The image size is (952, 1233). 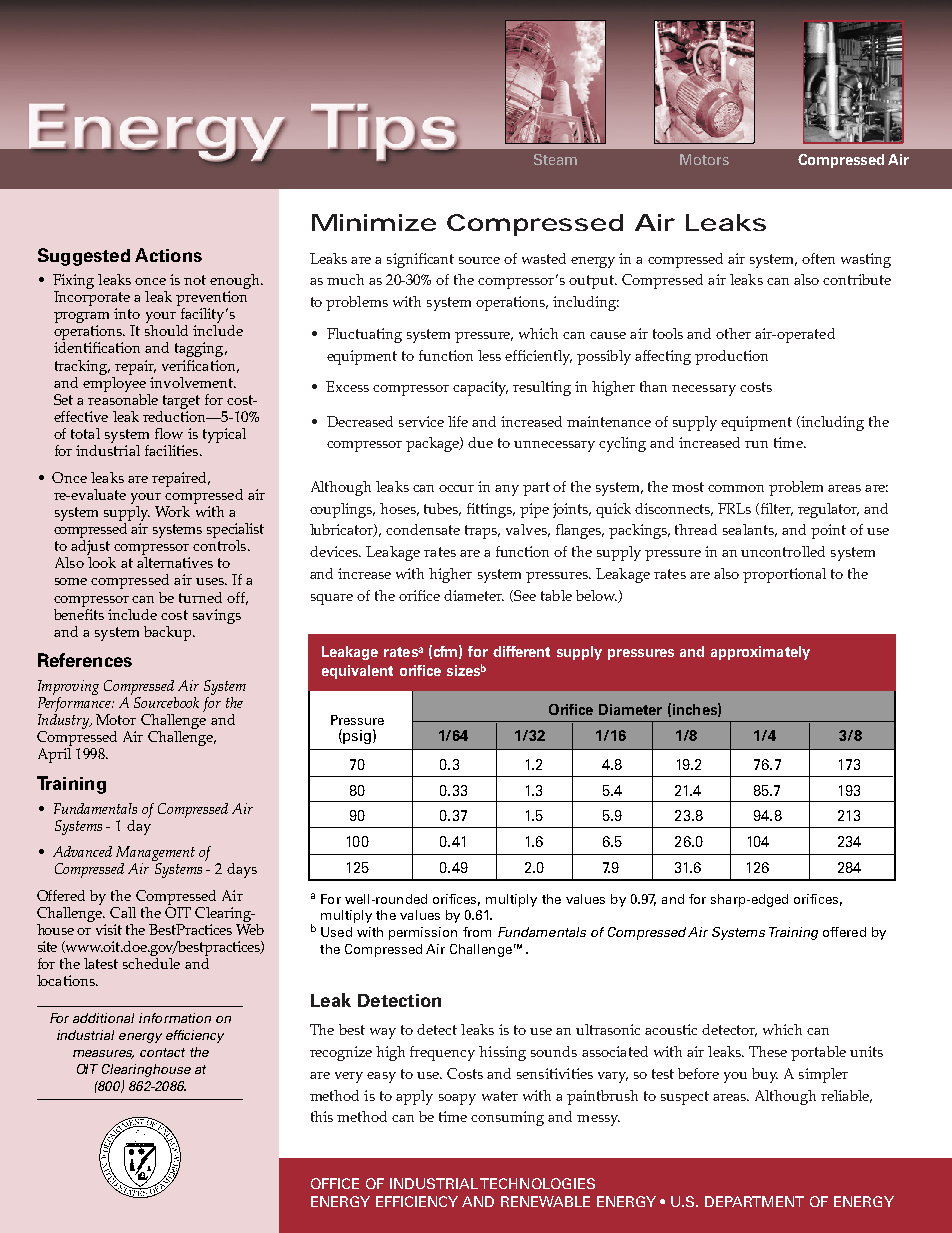 I want to click on different, so click(x=521, y=651).
